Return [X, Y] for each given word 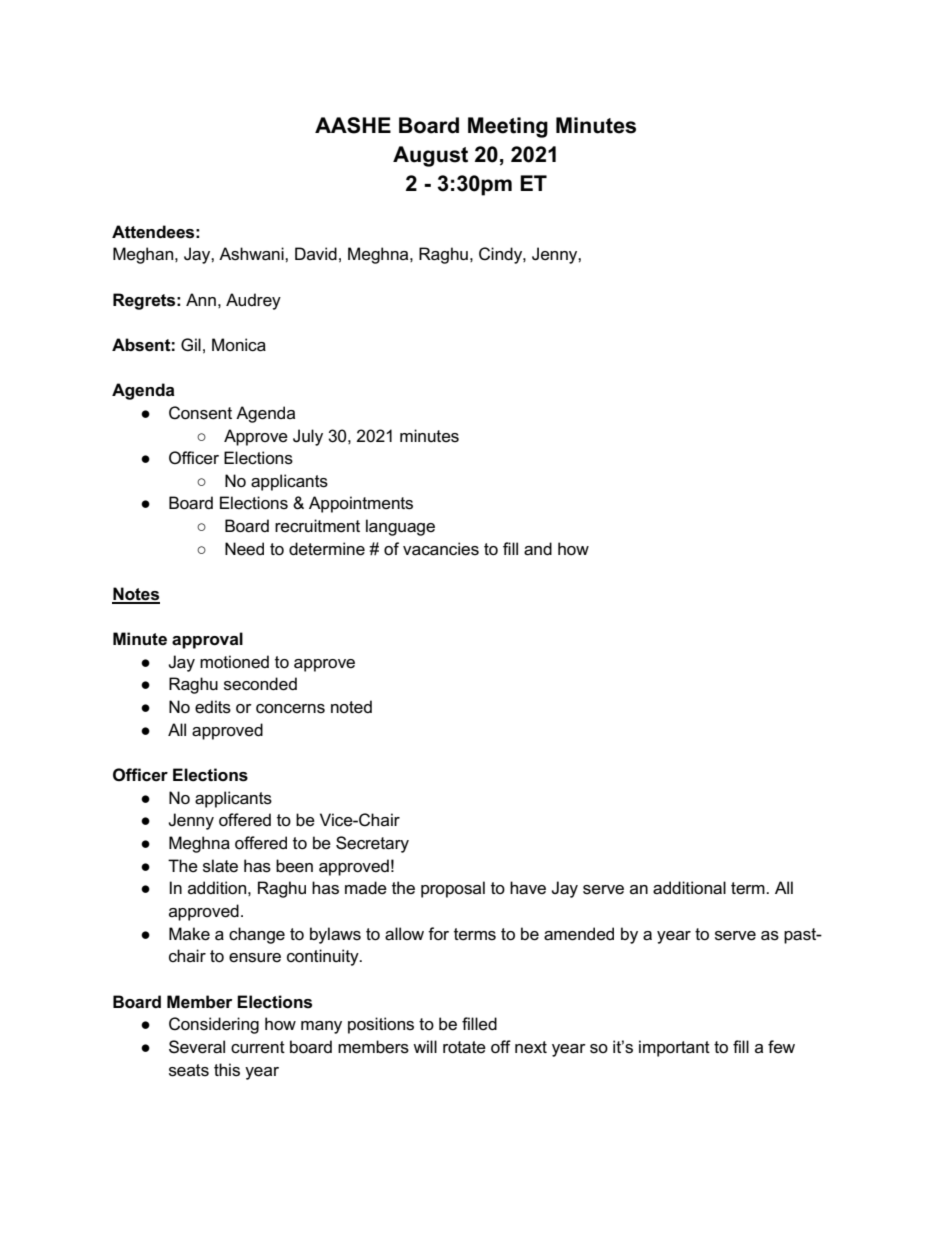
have [528, 888]
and [538, 549]
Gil [191, 344]
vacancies [441, 549]
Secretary [372, 844]
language [400, 527]
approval [207, 640]
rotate [464, 1047]
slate [220, 866]
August [430, 156]
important [674, 1048]
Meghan [144, 255]
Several [197, 1047]
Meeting [508, 127]
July [308, 437]
